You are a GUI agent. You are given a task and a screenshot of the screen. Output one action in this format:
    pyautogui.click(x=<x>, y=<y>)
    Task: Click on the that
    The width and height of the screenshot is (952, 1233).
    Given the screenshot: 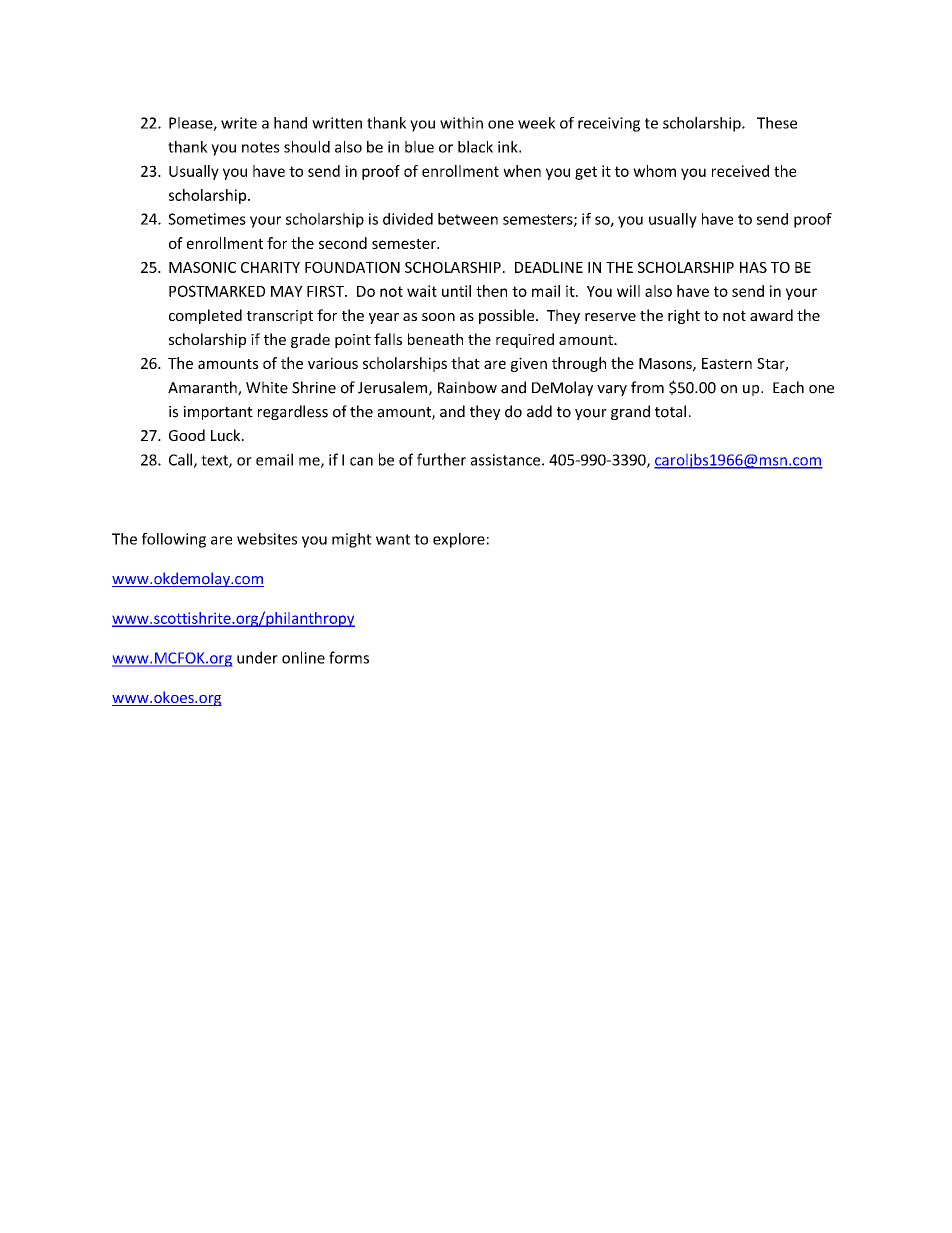 What is the action you would take?
    pyautogui.click(x=465, y=363)
